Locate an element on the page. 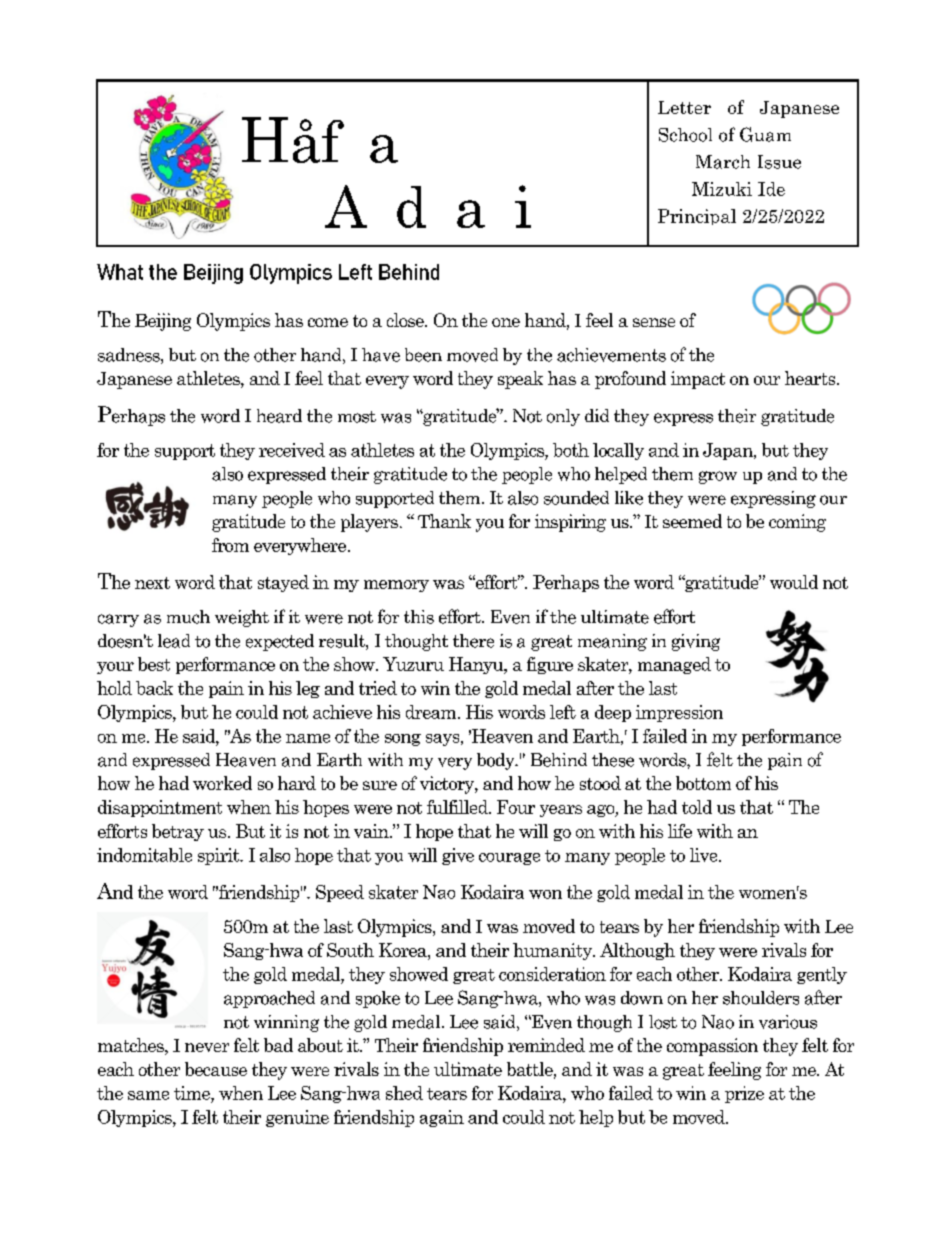 The image size is (952, 1233). much is located at coordinates (188, 617).
